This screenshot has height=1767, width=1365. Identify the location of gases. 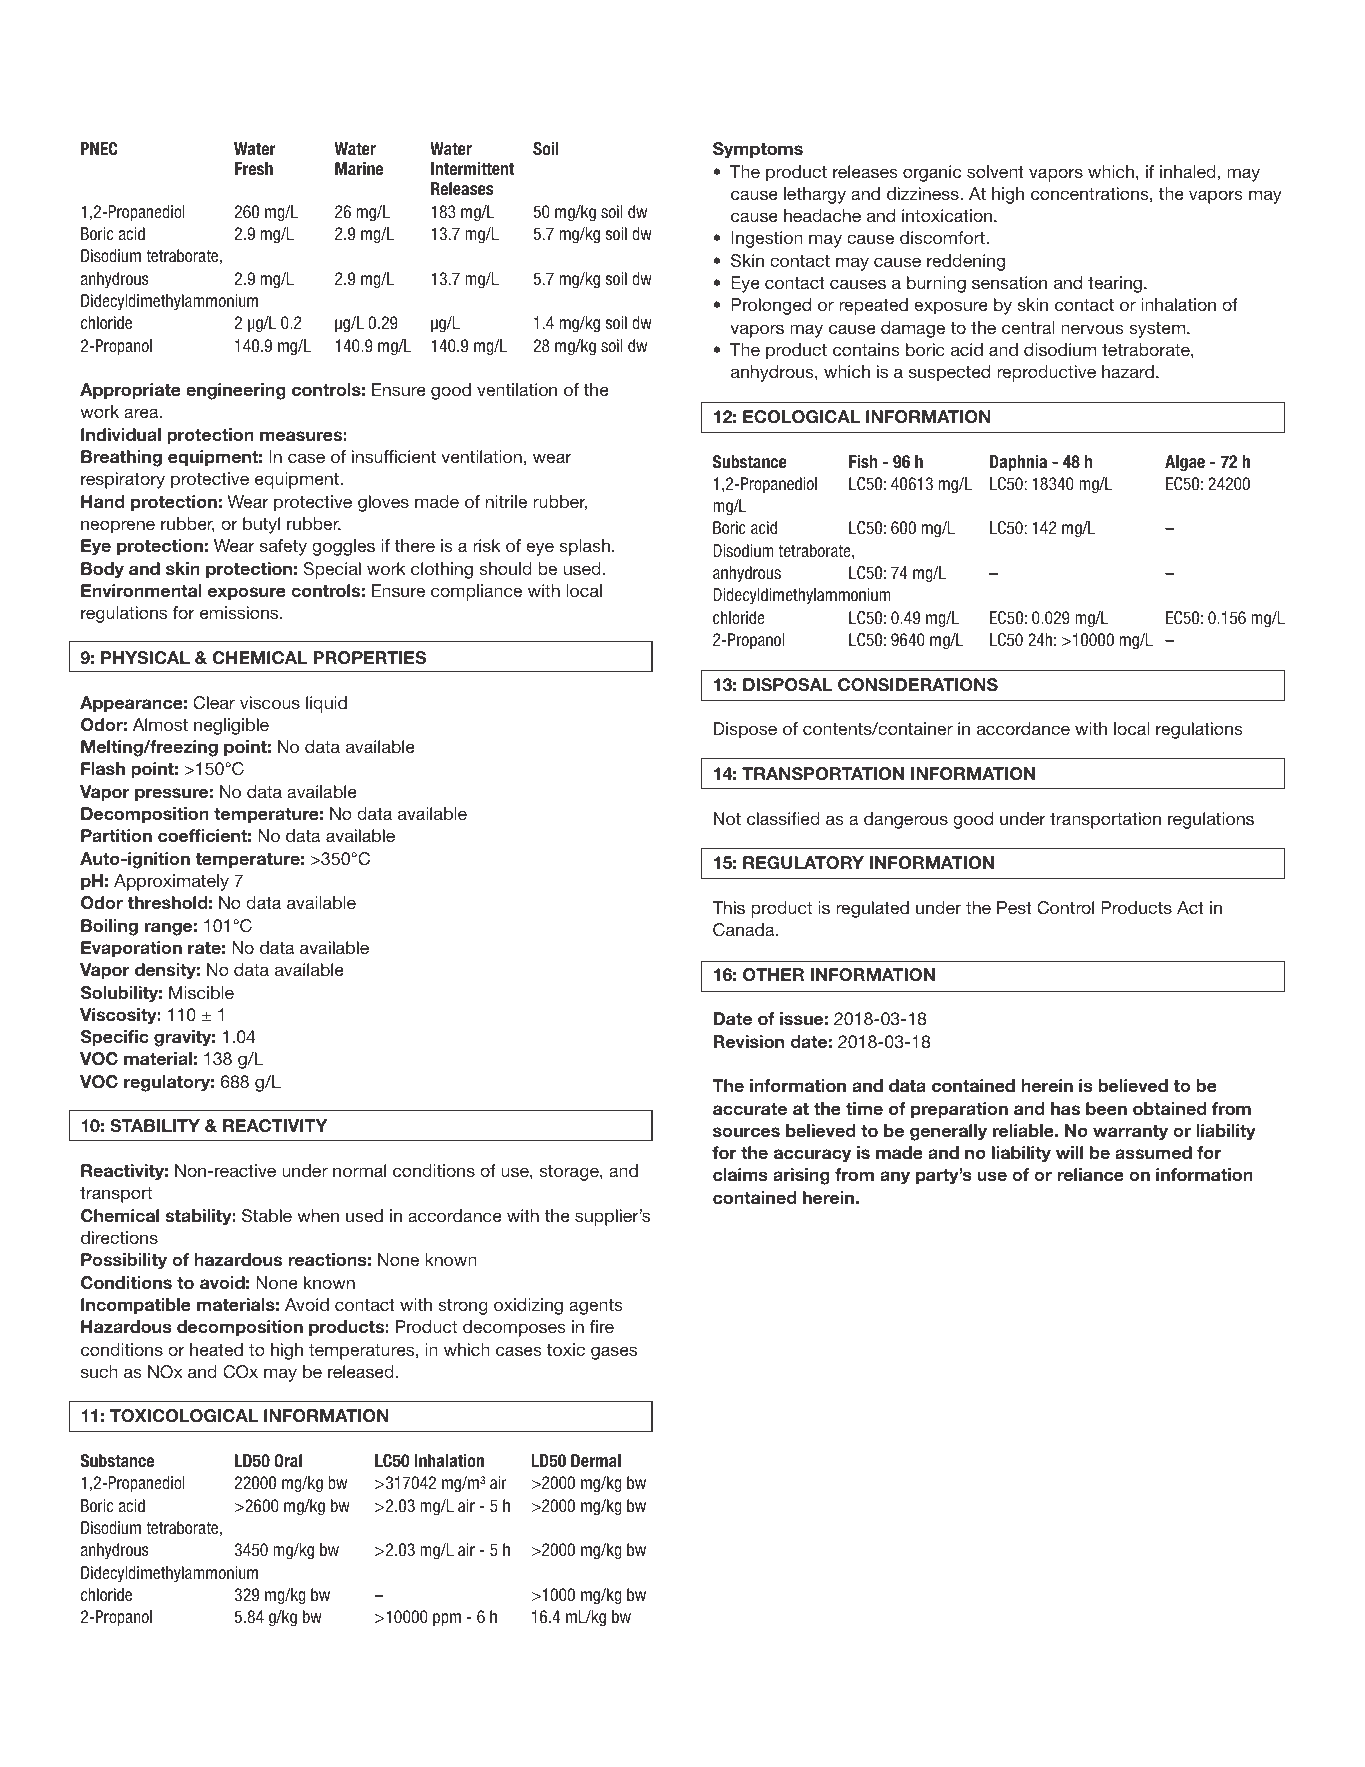
(614, 1353).
